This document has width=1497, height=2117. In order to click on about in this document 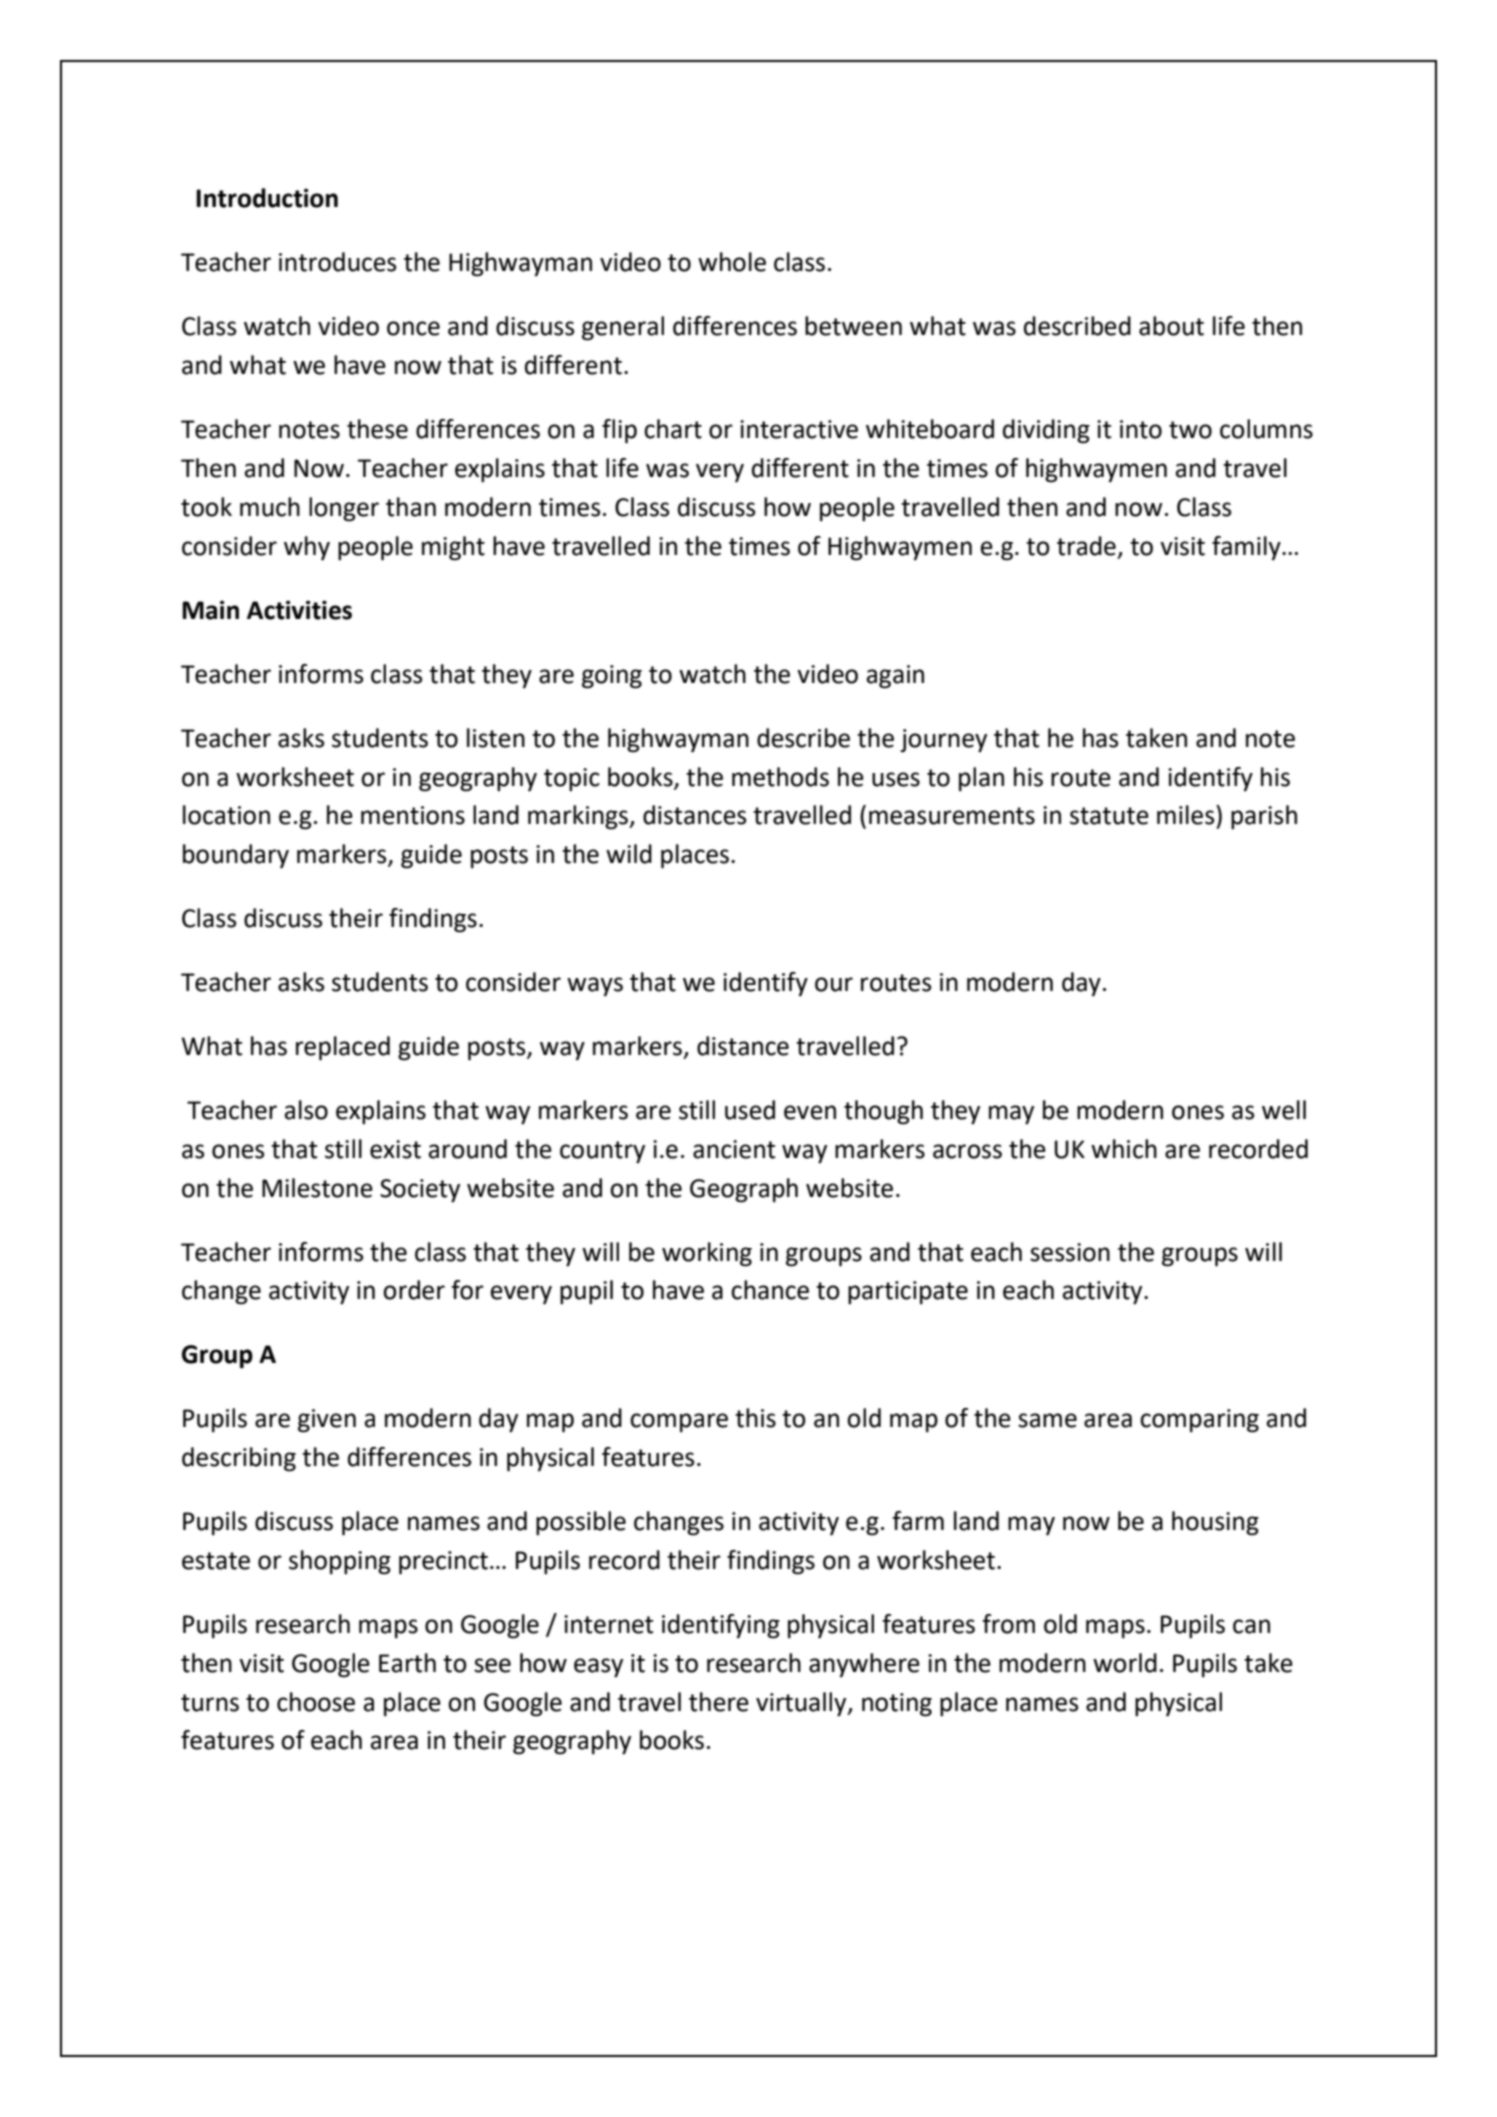, I will do `click(1171, 326)`.
